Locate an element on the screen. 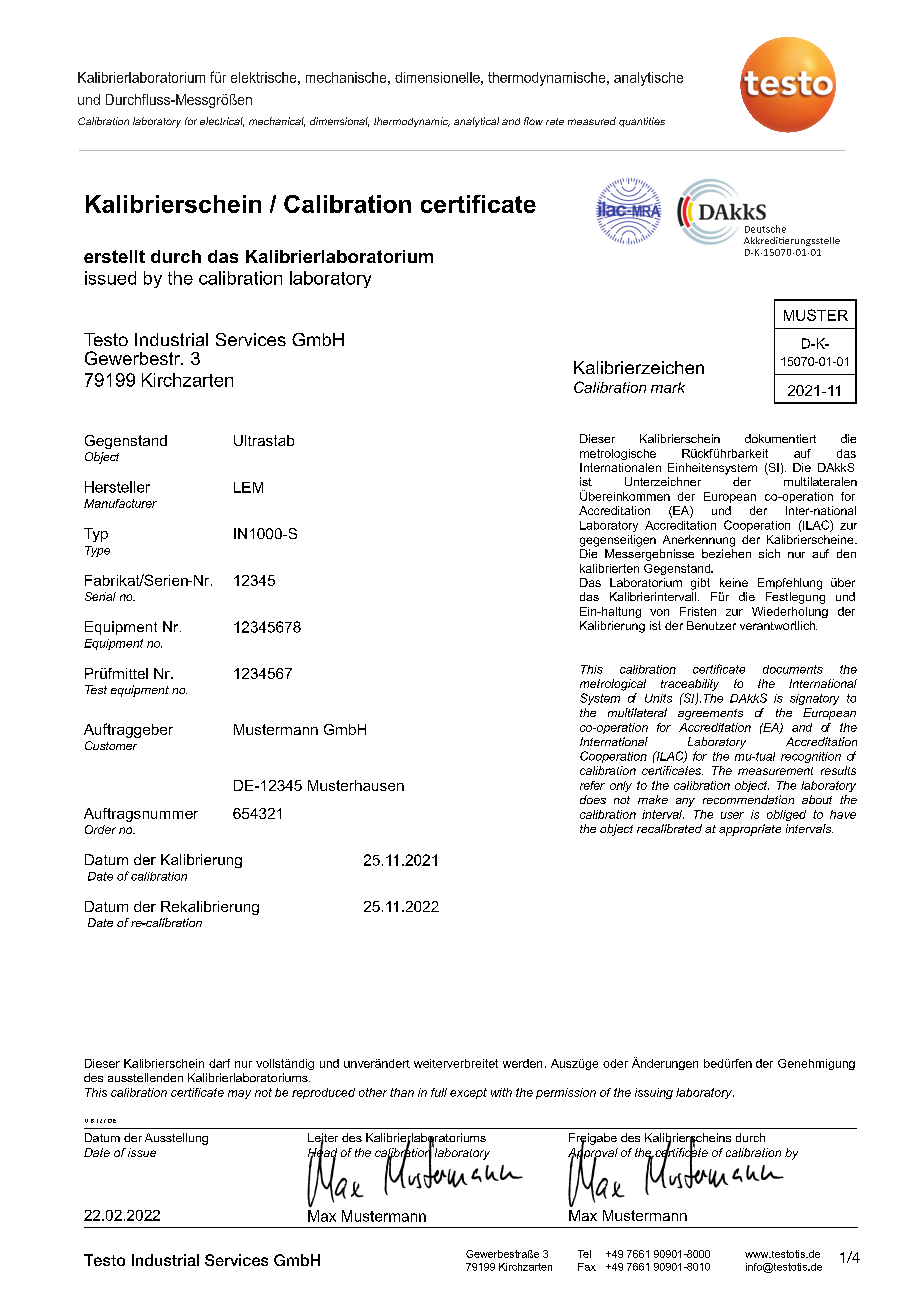 The image size is (924, 1308). sich is located at coordinates (769, 553).
